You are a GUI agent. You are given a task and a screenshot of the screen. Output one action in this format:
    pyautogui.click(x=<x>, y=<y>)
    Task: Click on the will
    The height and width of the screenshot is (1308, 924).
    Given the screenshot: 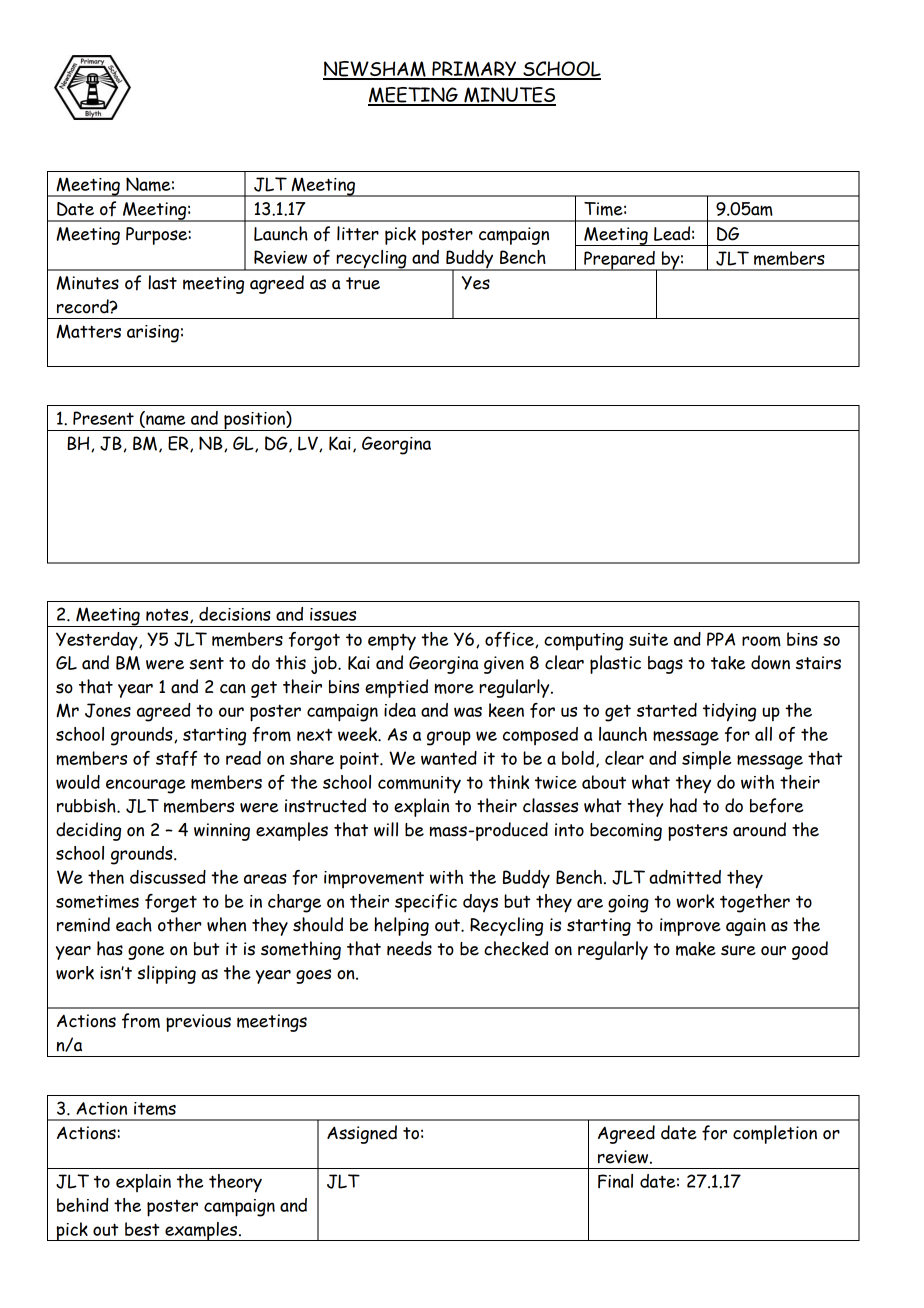 What is the action you would take?
    pyautogui.click(x=386, y=829)
